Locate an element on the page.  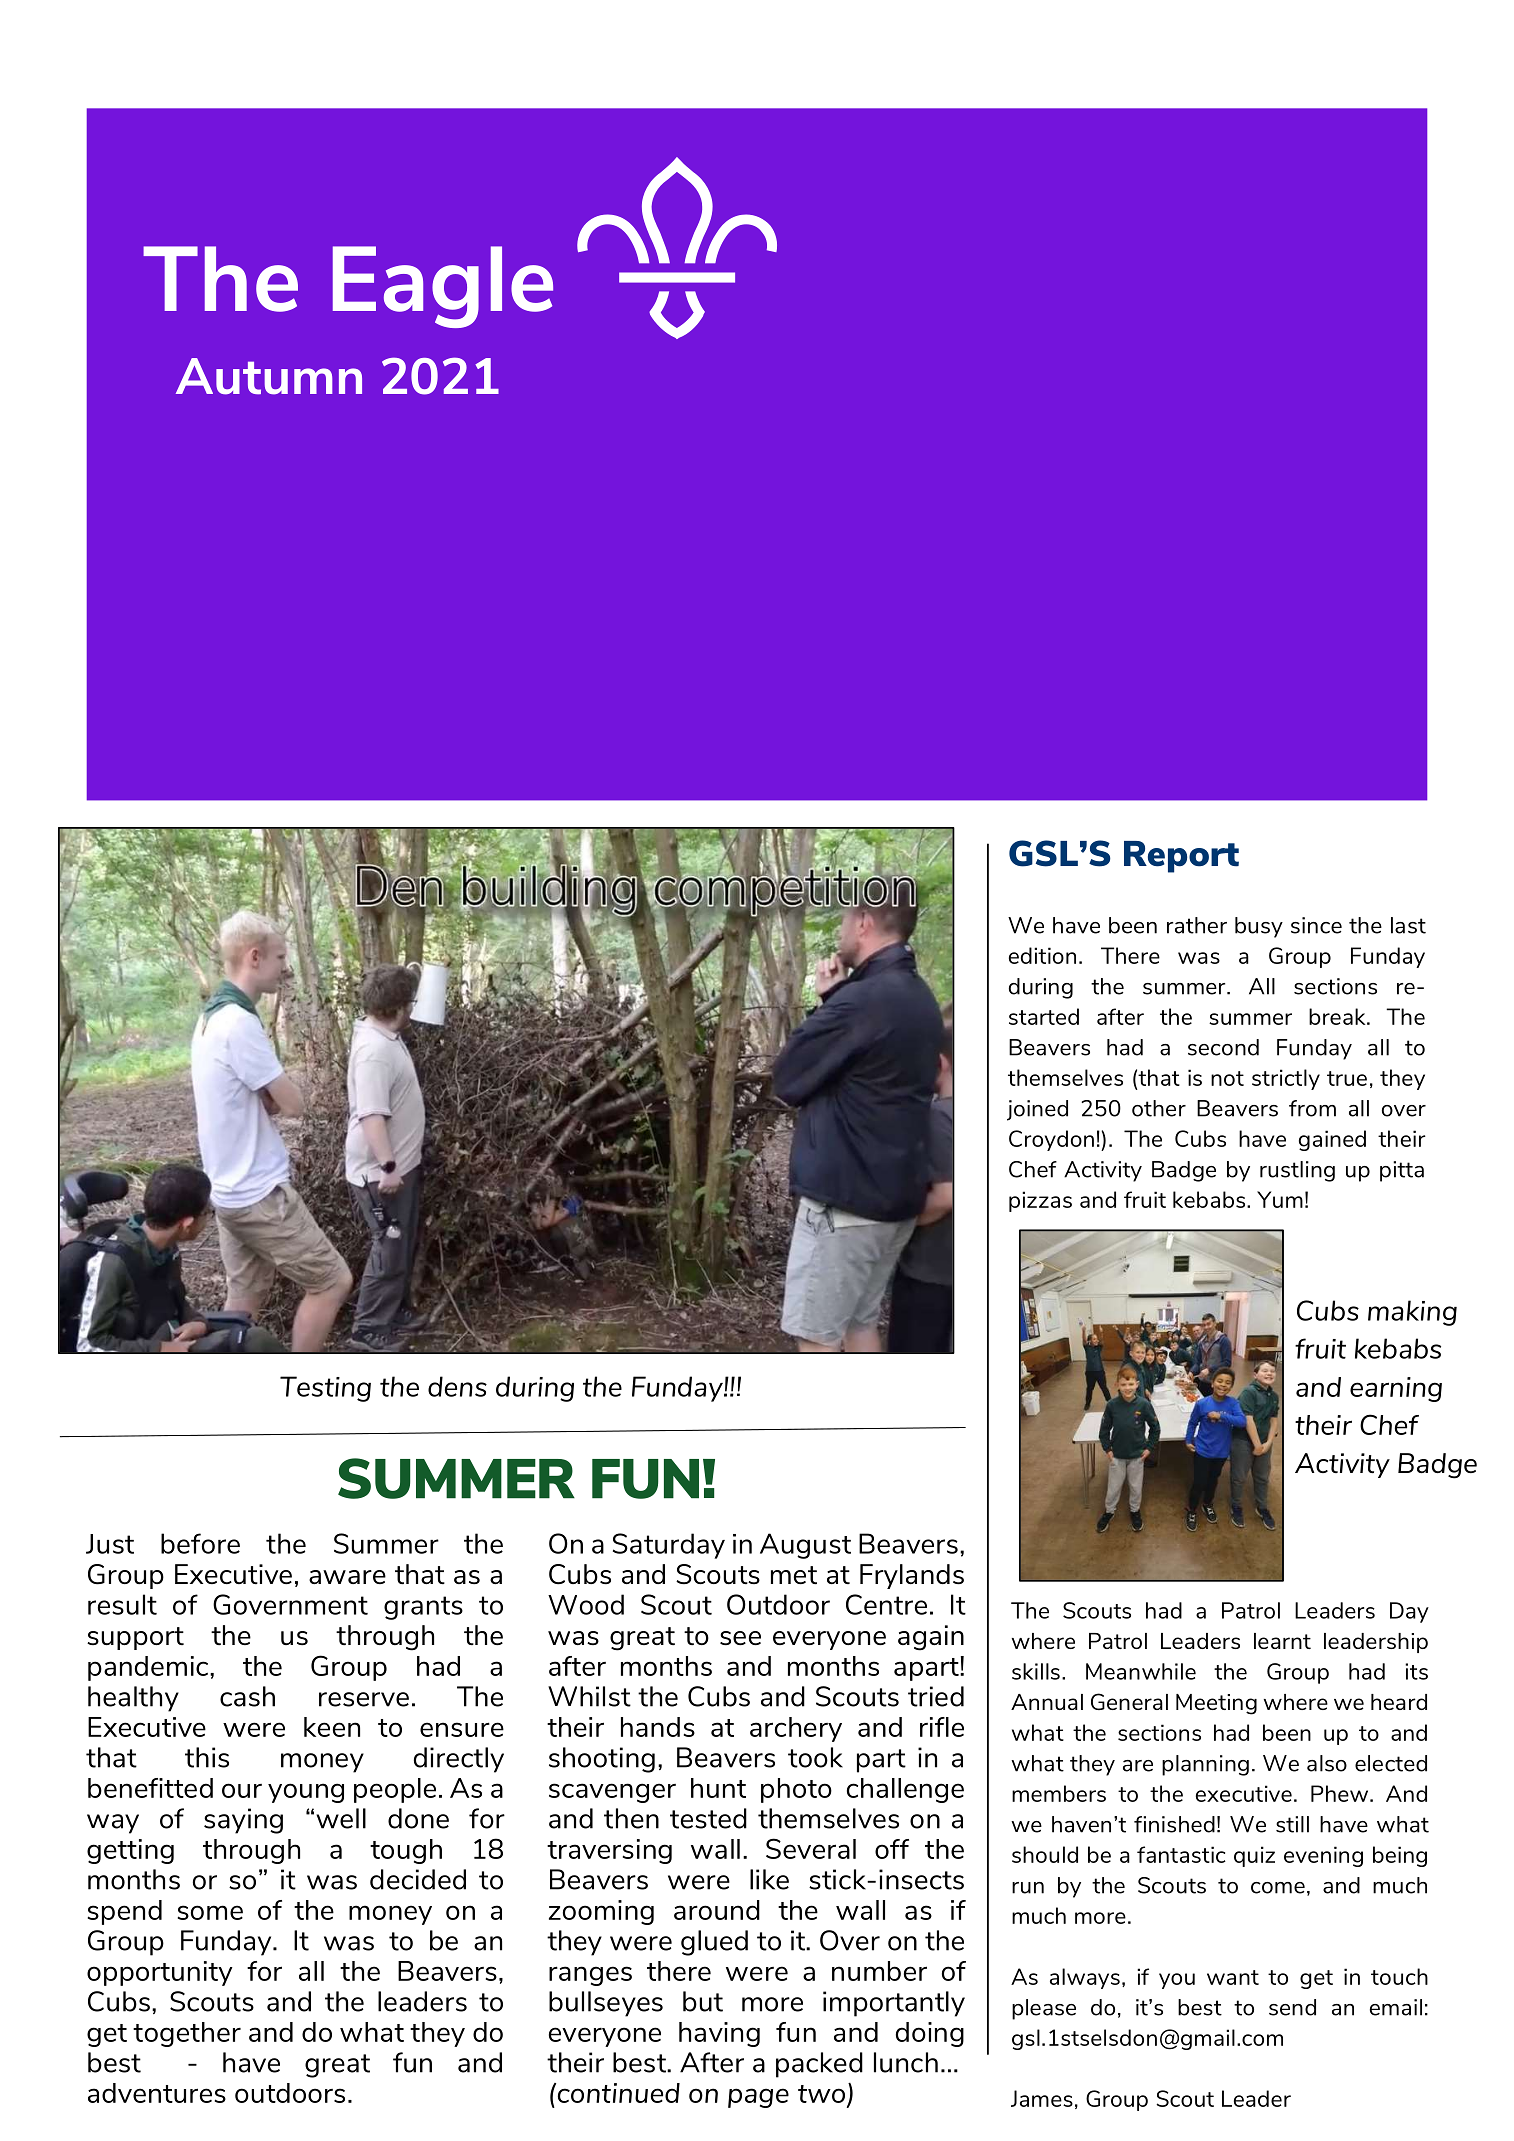
Testing is located at coordinates (325, 1389).
